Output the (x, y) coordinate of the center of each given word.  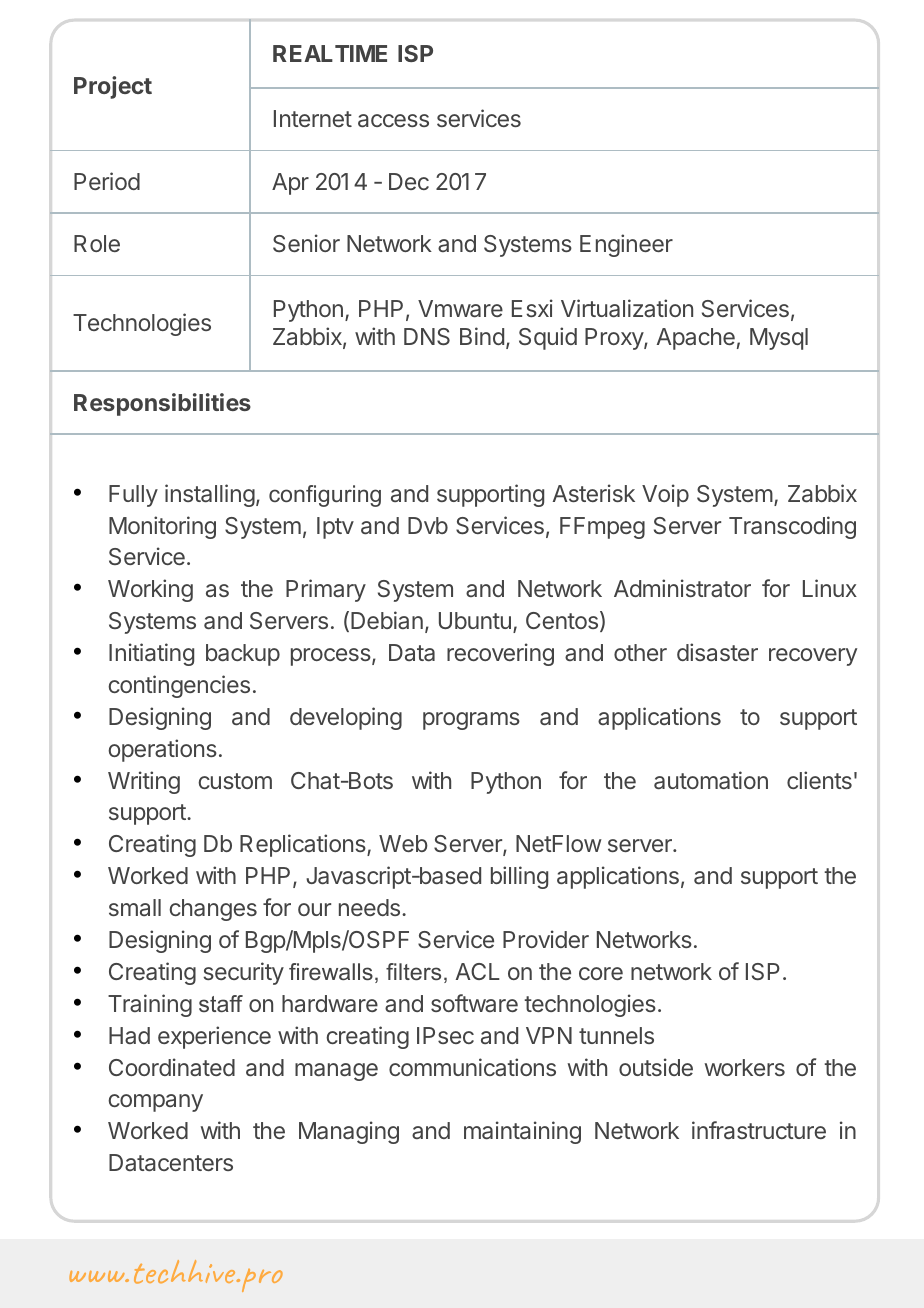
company (155, 1103)
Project (113, 87)
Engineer (626, 245)
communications (472, 1067)
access (393, 121)
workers (745, 1067)
